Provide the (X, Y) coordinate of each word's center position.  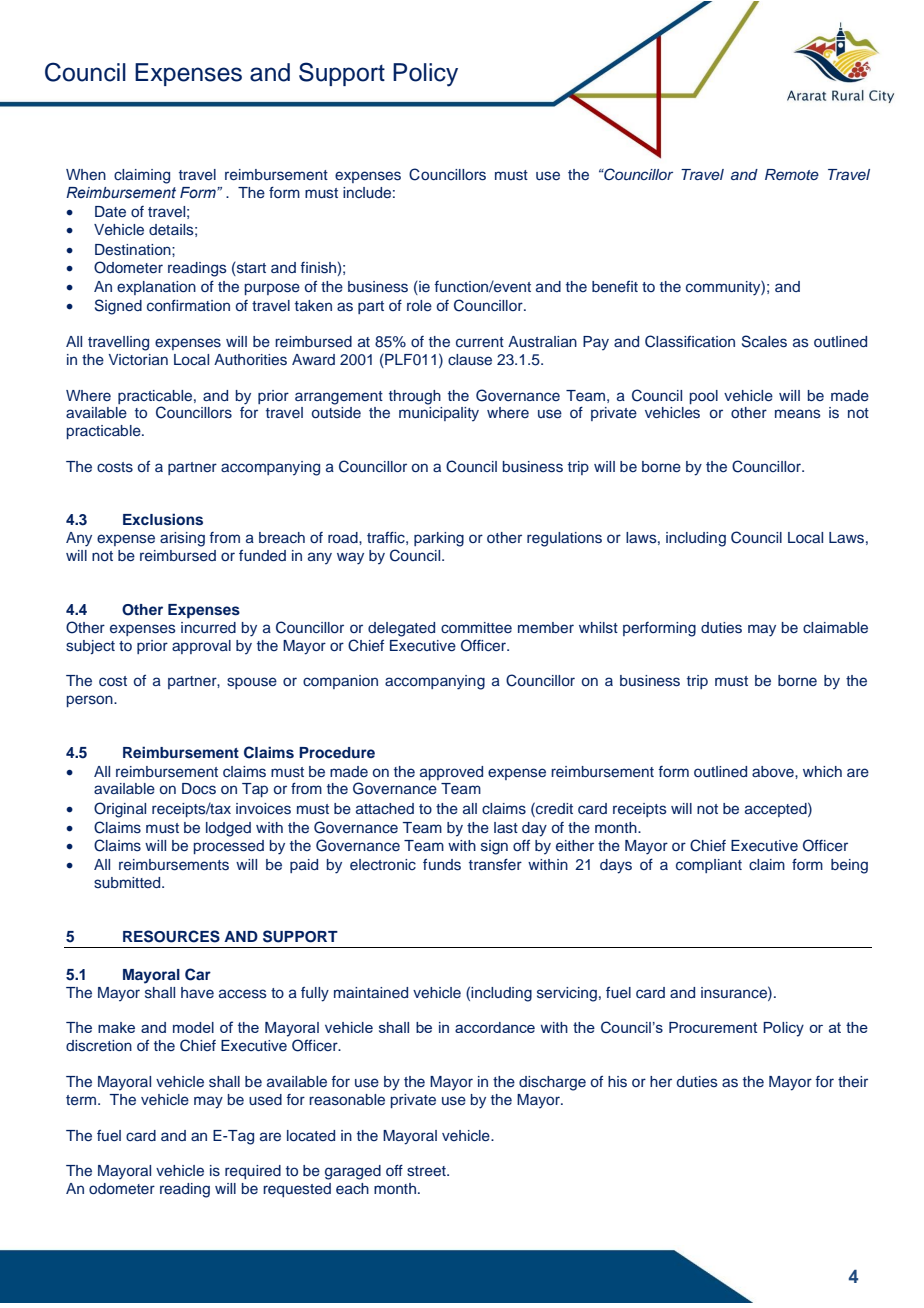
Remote (792, 174)
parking (439, 539)
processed (229, 847)
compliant (709, 866)
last (506, 828)
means (798, 413)
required (253, 1172)
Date (110, 211)
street (427, 1171)
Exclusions (163, 519)
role (419, 305)
